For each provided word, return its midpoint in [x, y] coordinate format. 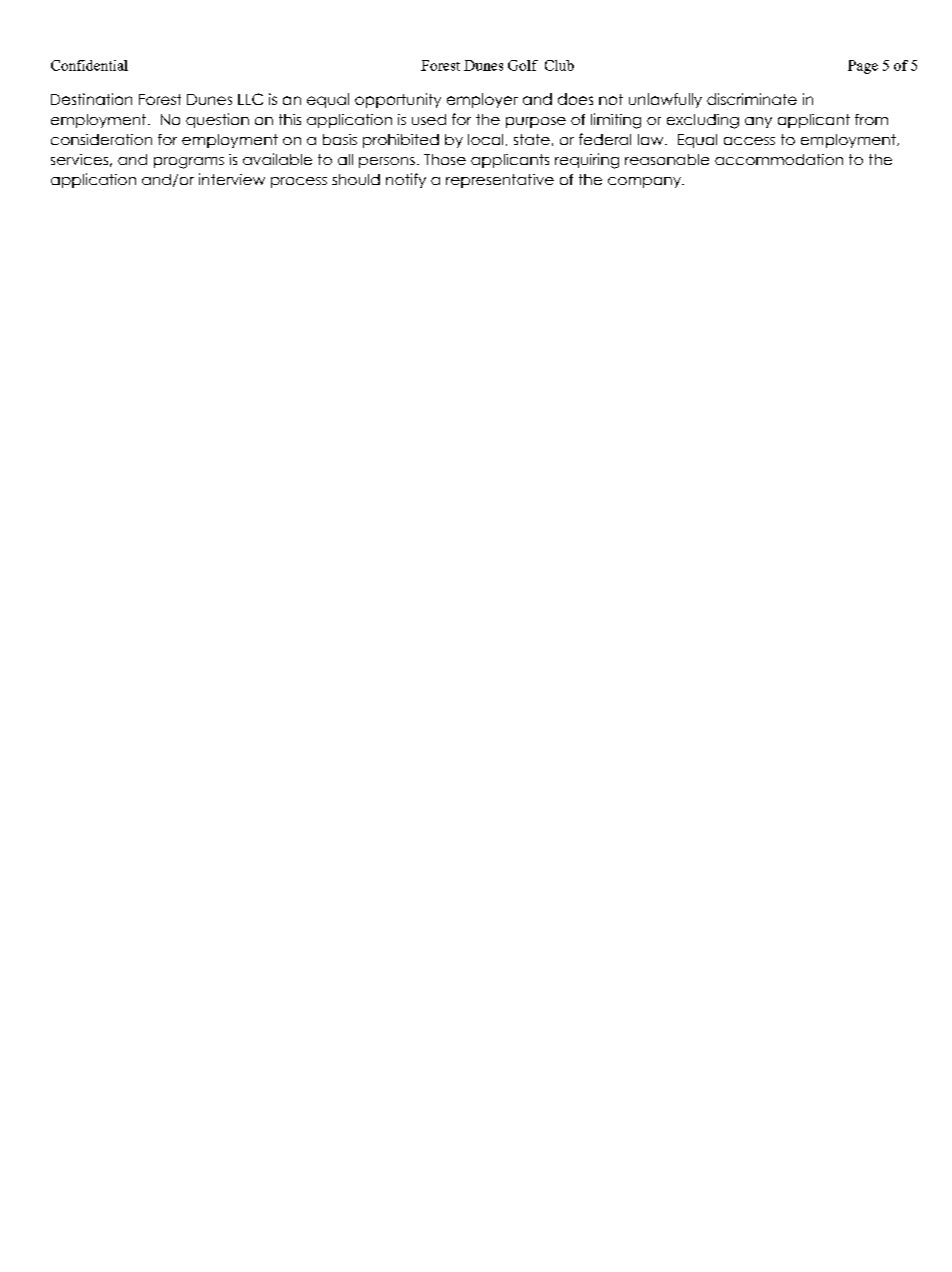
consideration [101, 139]
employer [482, 100]
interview [232, 179]
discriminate [752, 99]
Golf [523, 65]
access [749, 141]
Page [863, 67]
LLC [250, 99]
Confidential [89, 65]
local [485, 139]
